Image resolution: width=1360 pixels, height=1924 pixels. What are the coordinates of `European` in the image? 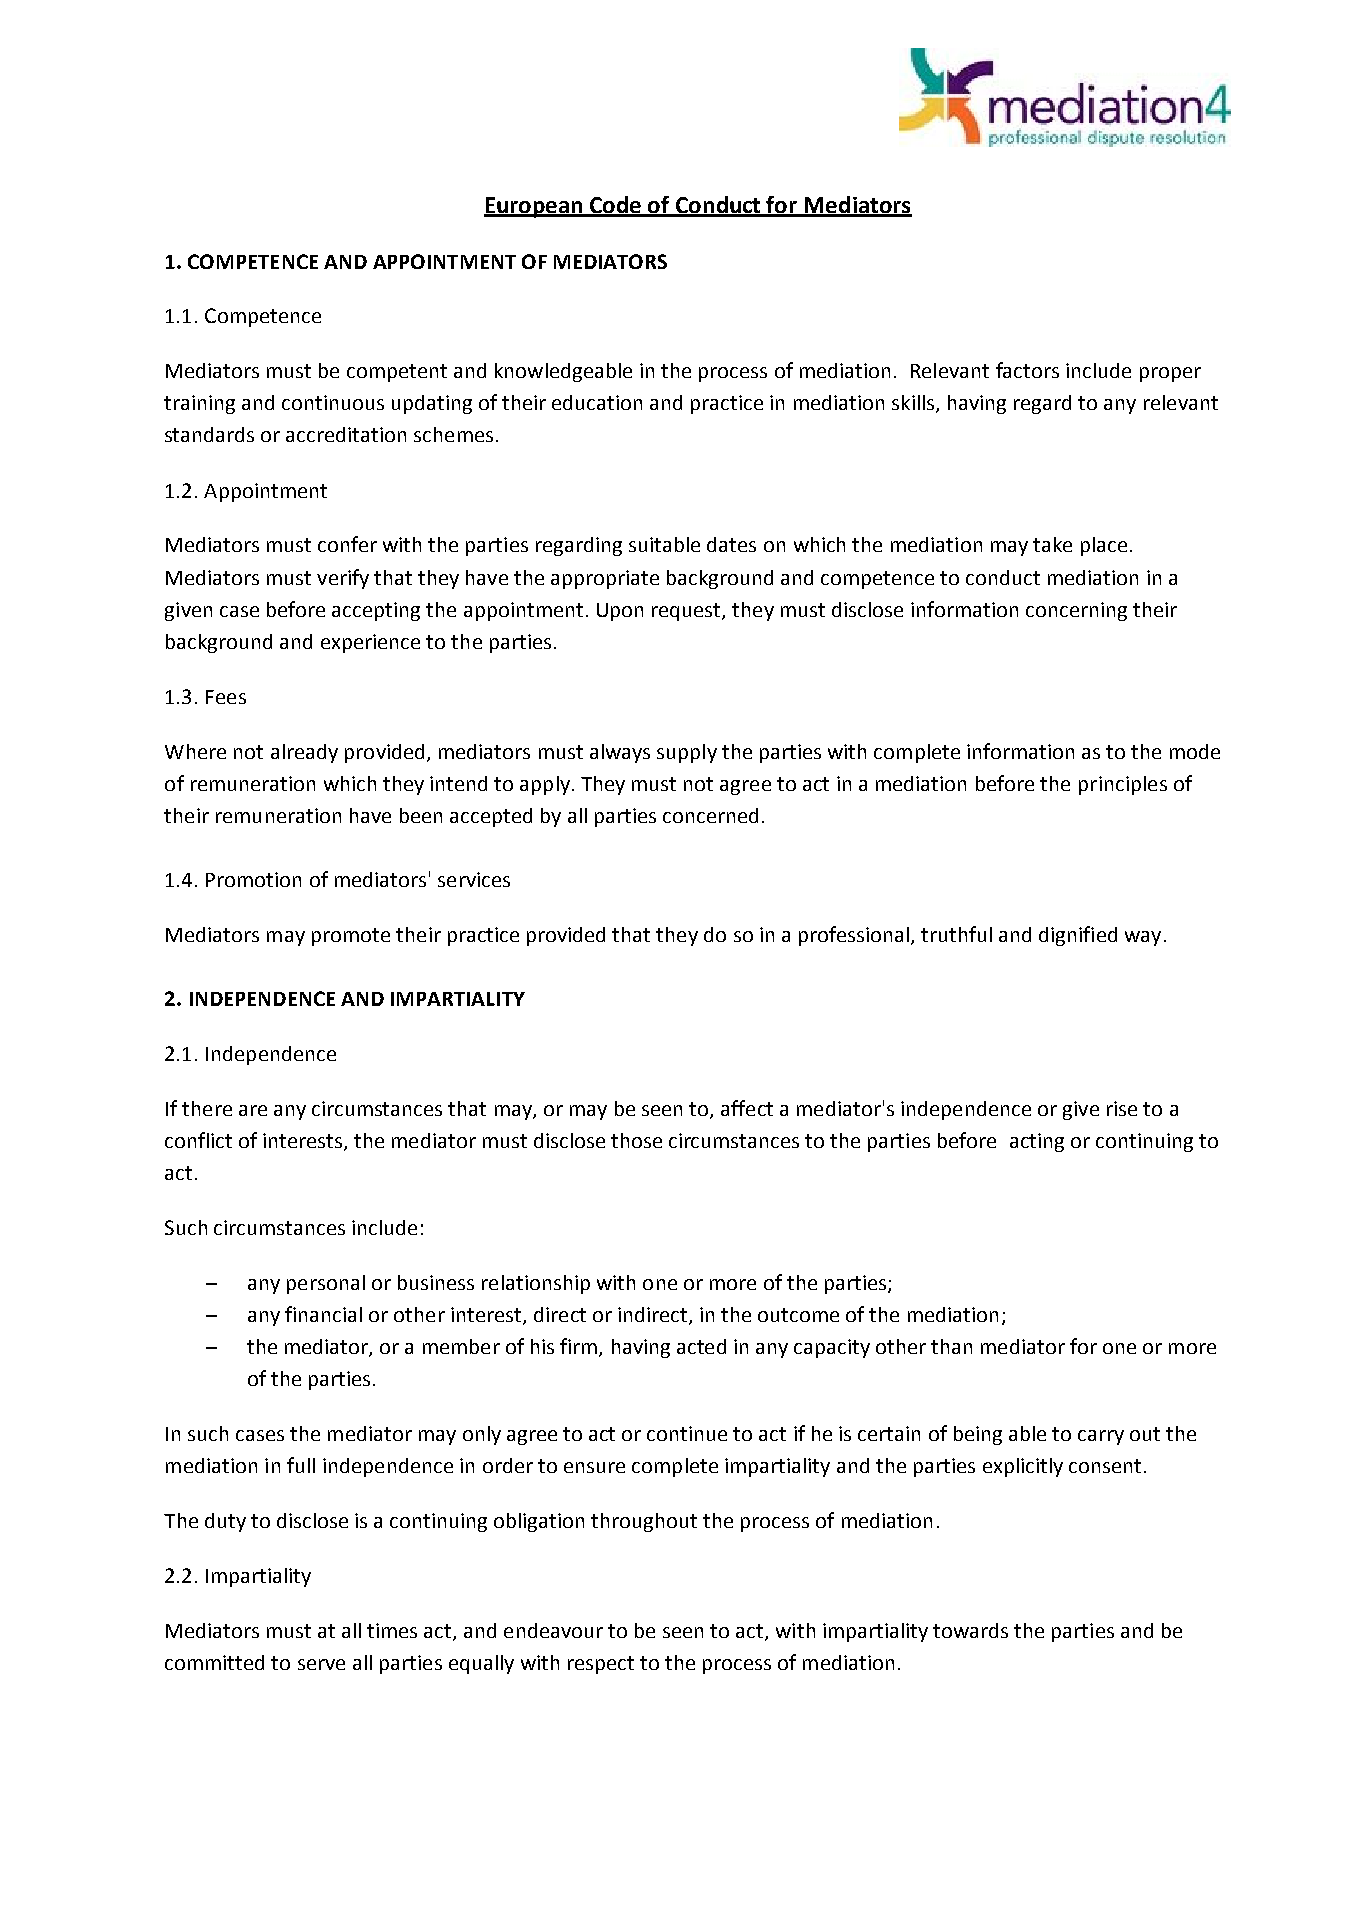 It's located at (534, 207).
